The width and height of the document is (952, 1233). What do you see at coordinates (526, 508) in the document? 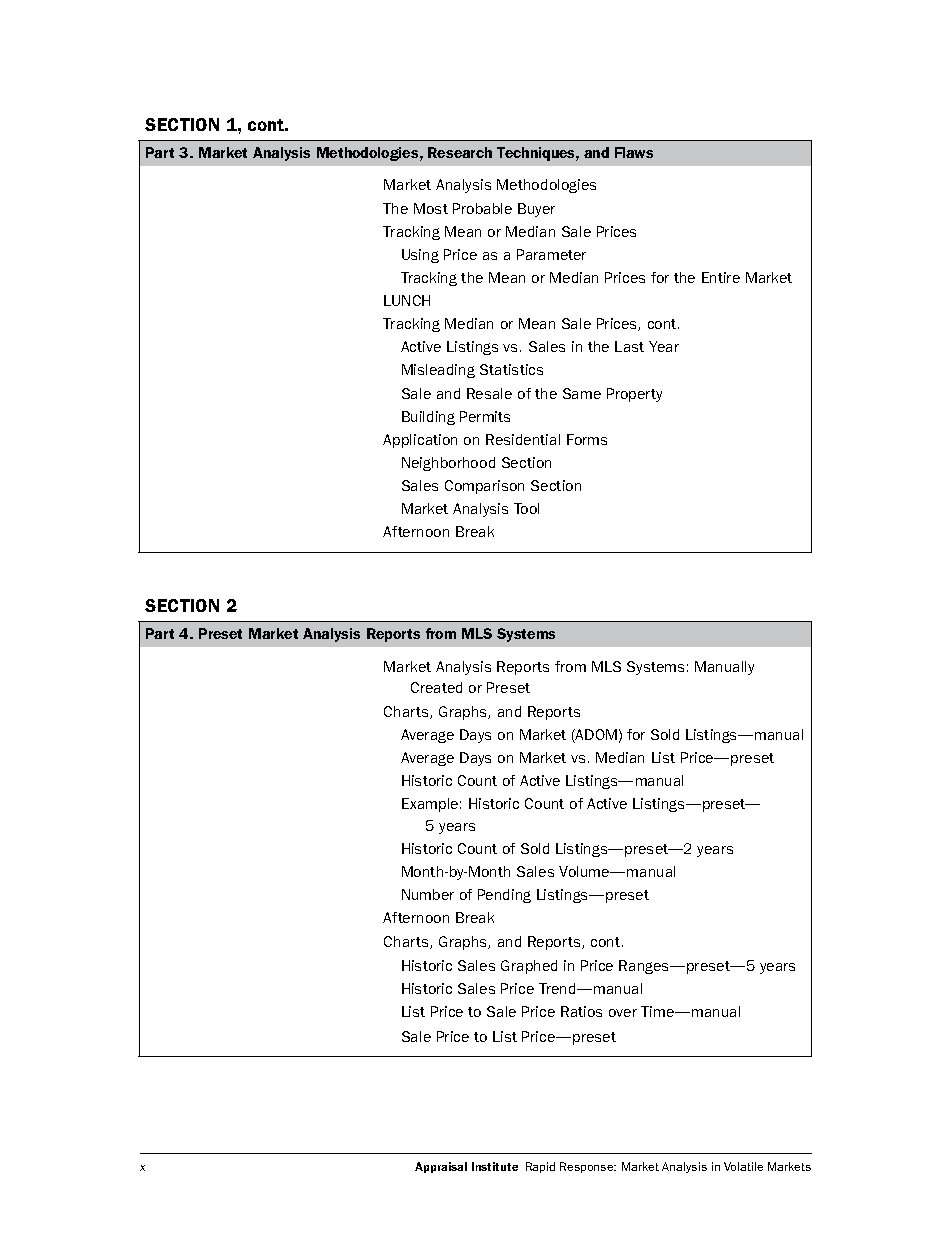
I see `Tool` at bounding box center [526, 508].
